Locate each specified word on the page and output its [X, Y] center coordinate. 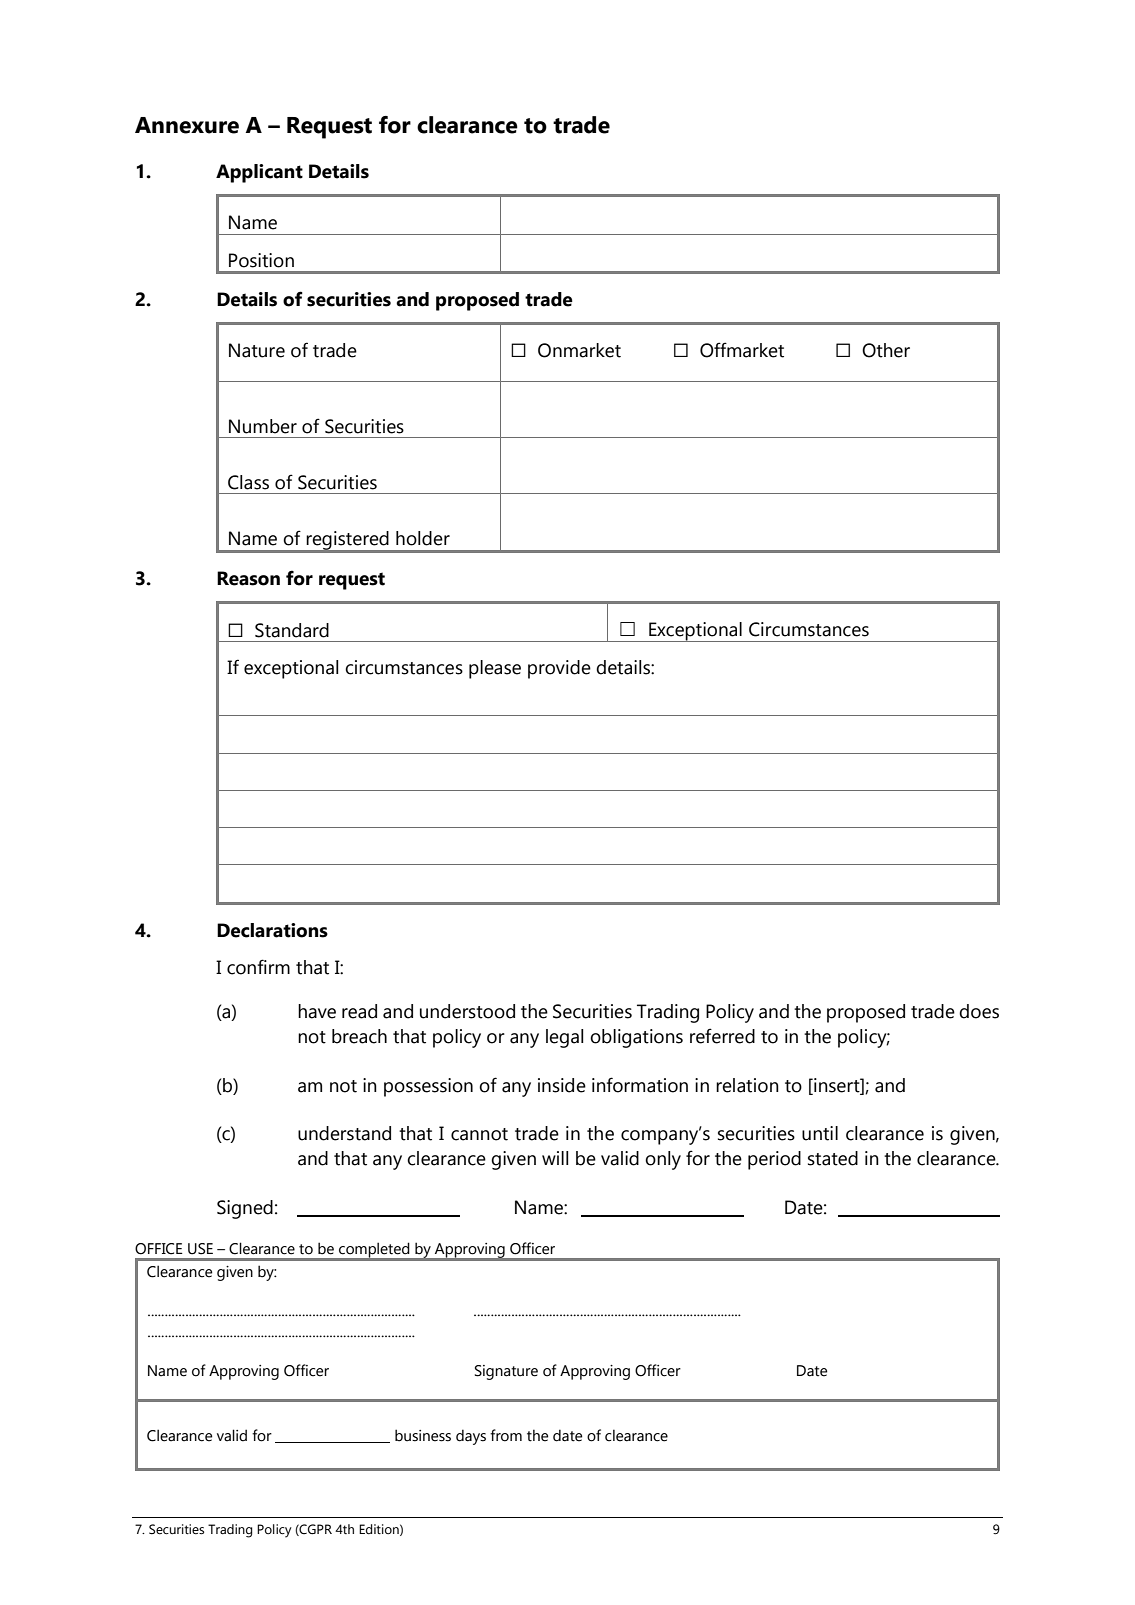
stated [833, 1158]
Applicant [259, 173]
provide [559, 669]
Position [261, 260]
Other [886, 350]
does [979, 1011]
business [423, 1435]
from [506, 1435]
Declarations [272, 930]
